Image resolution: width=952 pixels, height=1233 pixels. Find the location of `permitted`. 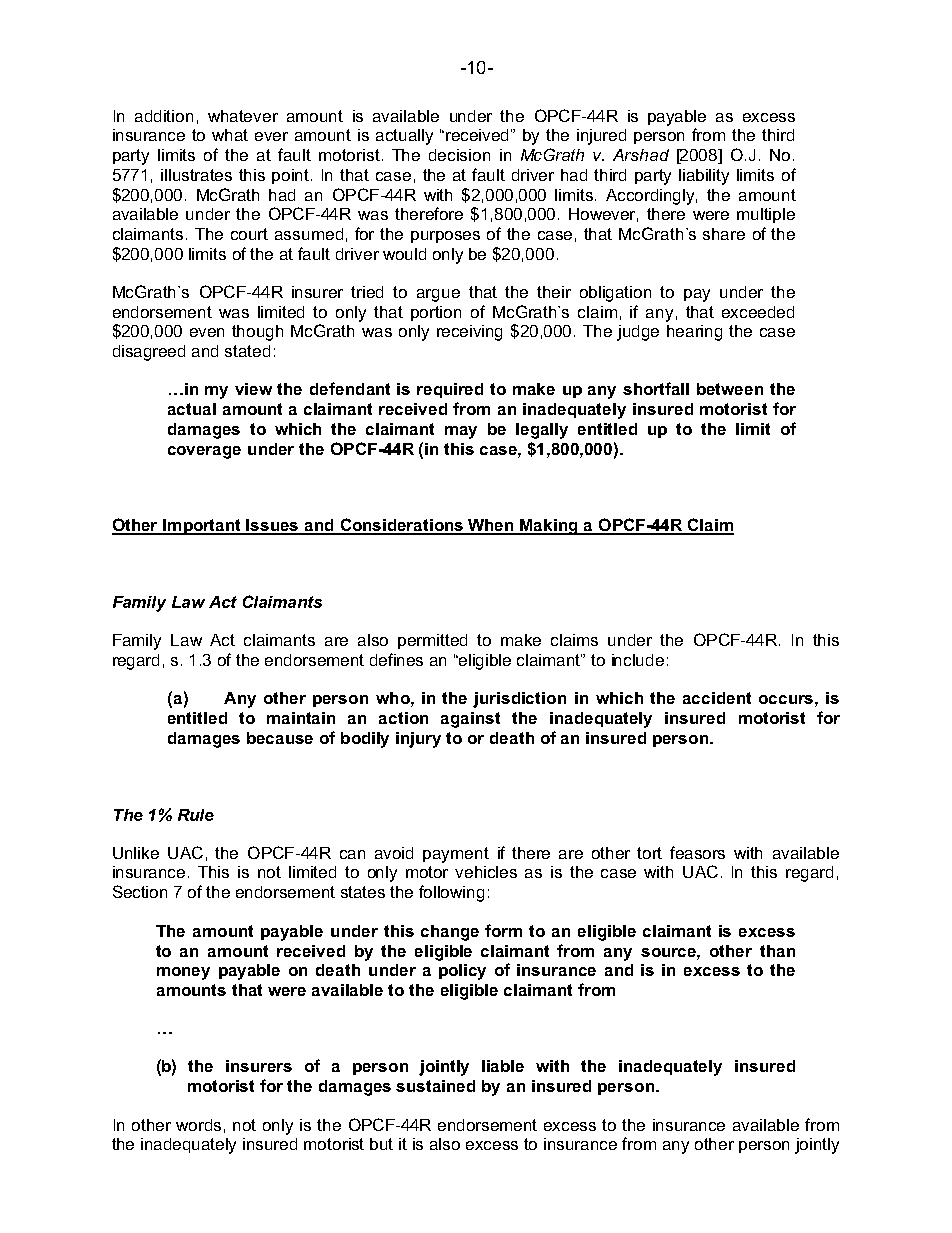

permitted is located at coordinates (432, 641).
